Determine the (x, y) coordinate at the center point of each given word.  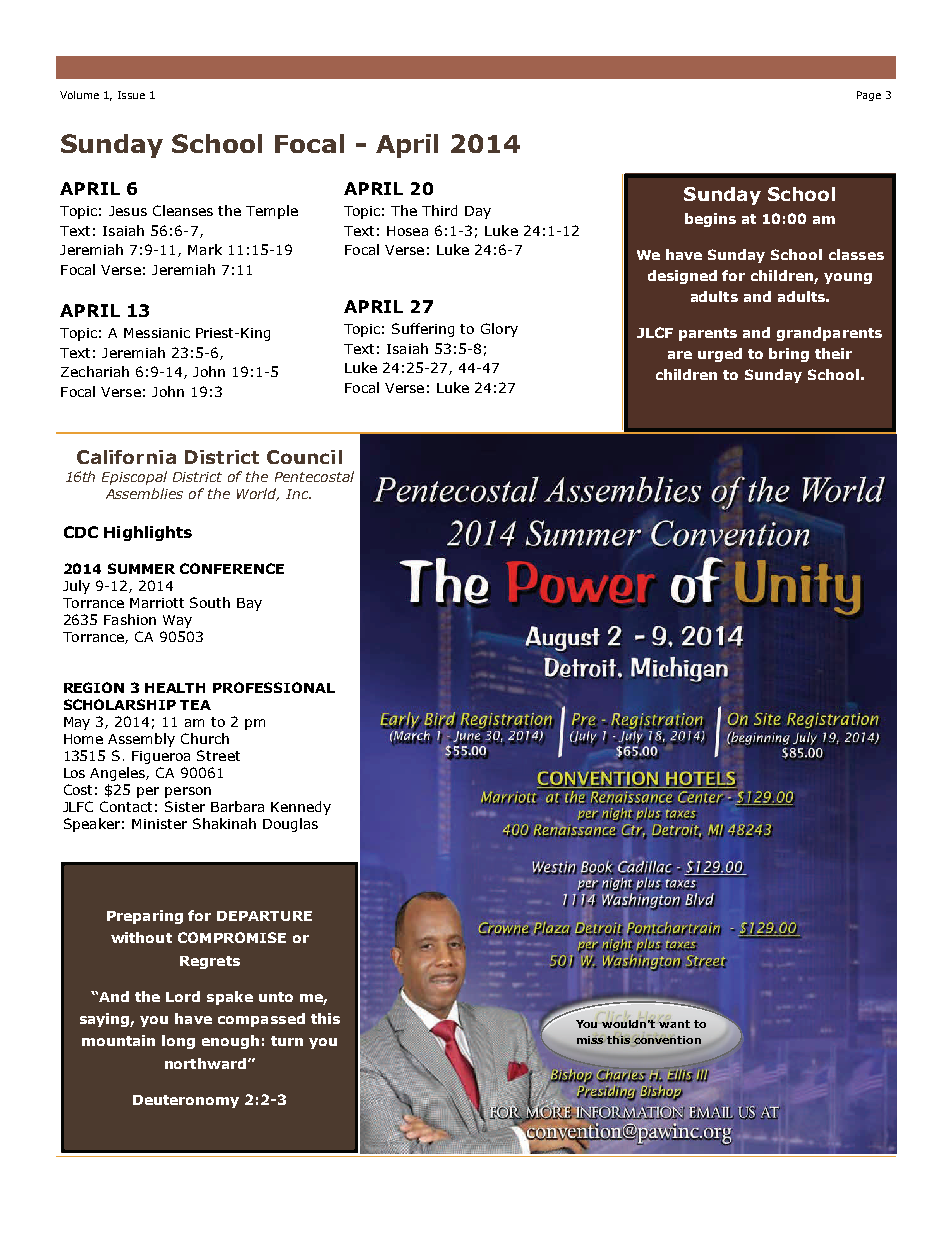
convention (667, 1041)
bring (789, 355)
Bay (249, 604)
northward (207, 1063)
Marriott (157, 603)
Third (439, 210)
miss (590, 1040)
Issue (131, 95)
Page (869, 96)
